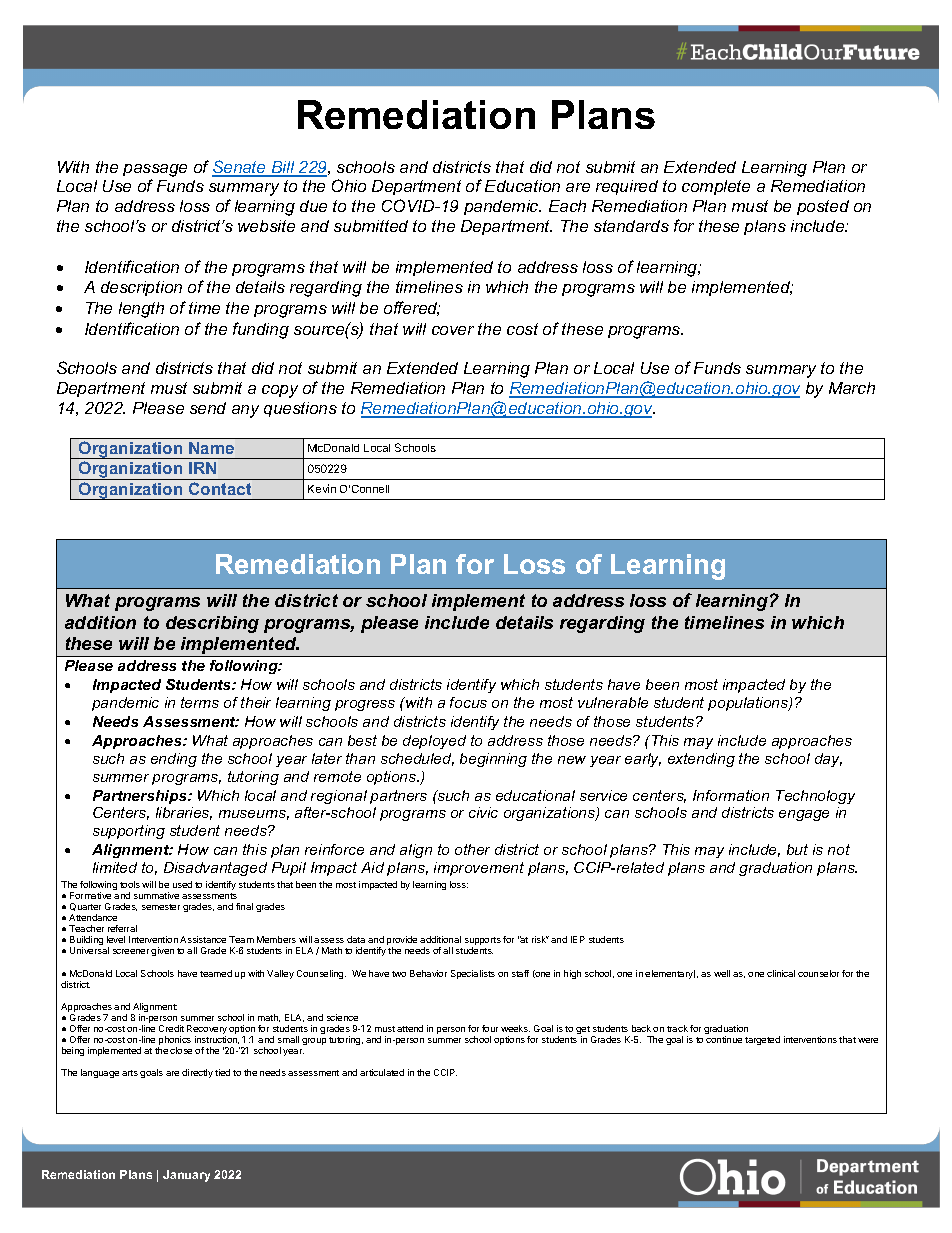 This image has width=952, height=1233. Describe the element at coordinates (186, 1176) in the image. I see `January` at that location.
